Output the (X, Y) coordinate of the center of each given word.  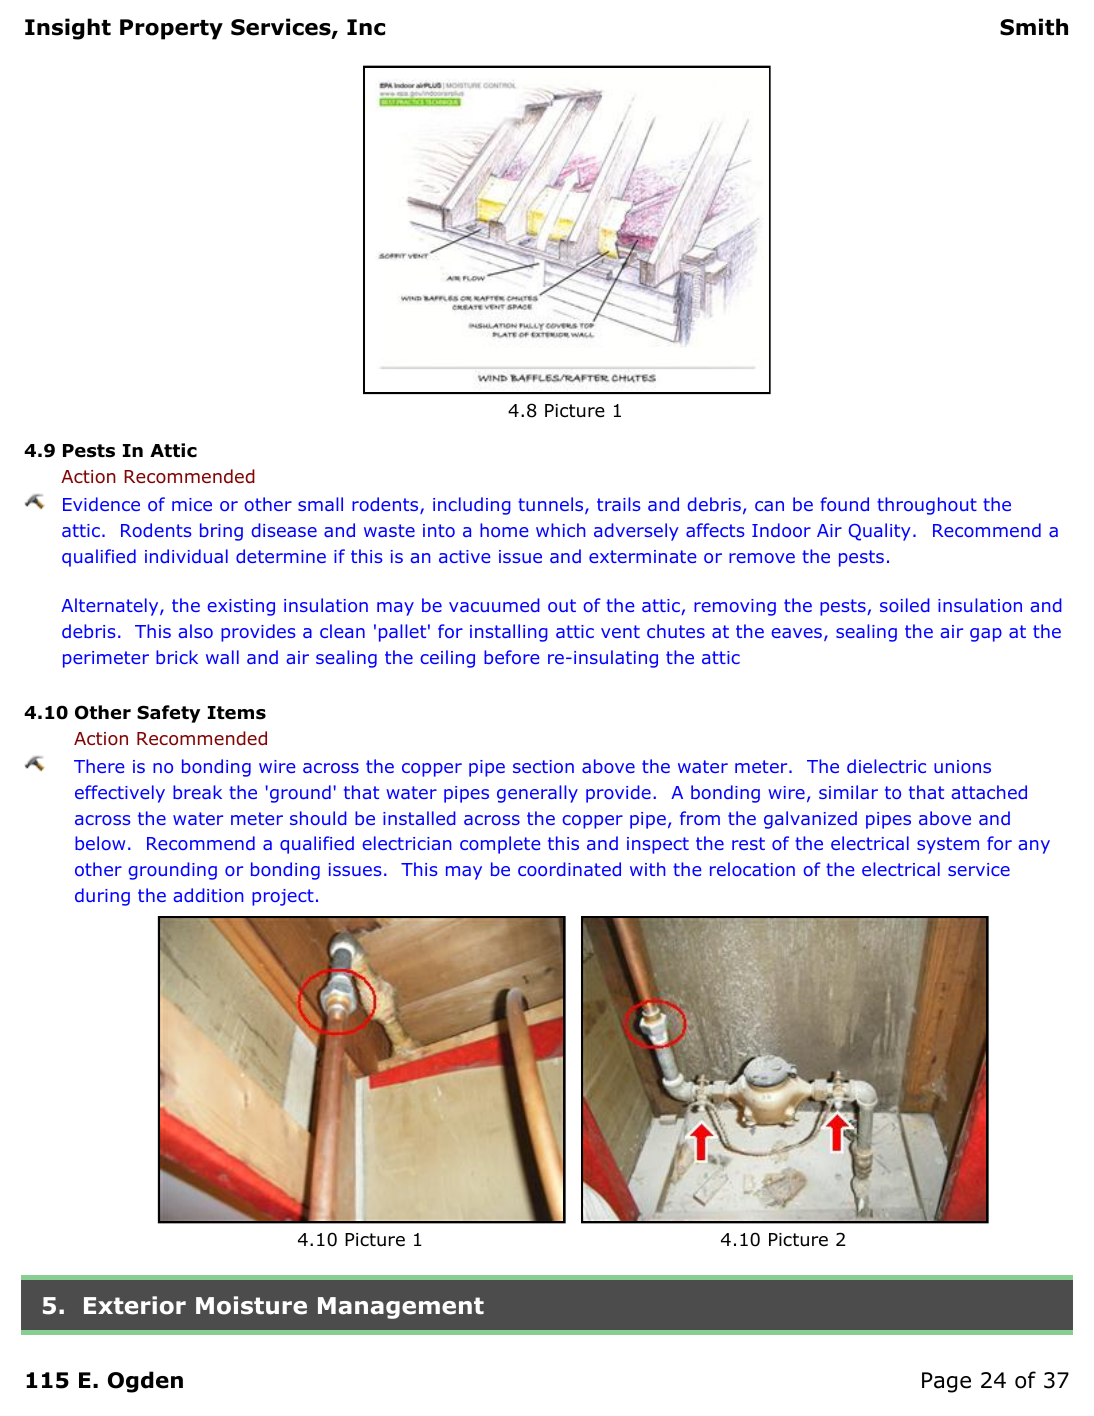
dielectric (886, 766)
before (511, 657)
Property (171, 29)
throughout (927, 506)
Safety (168, 714)
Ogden (145, 1382)
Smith (1034, 27)
